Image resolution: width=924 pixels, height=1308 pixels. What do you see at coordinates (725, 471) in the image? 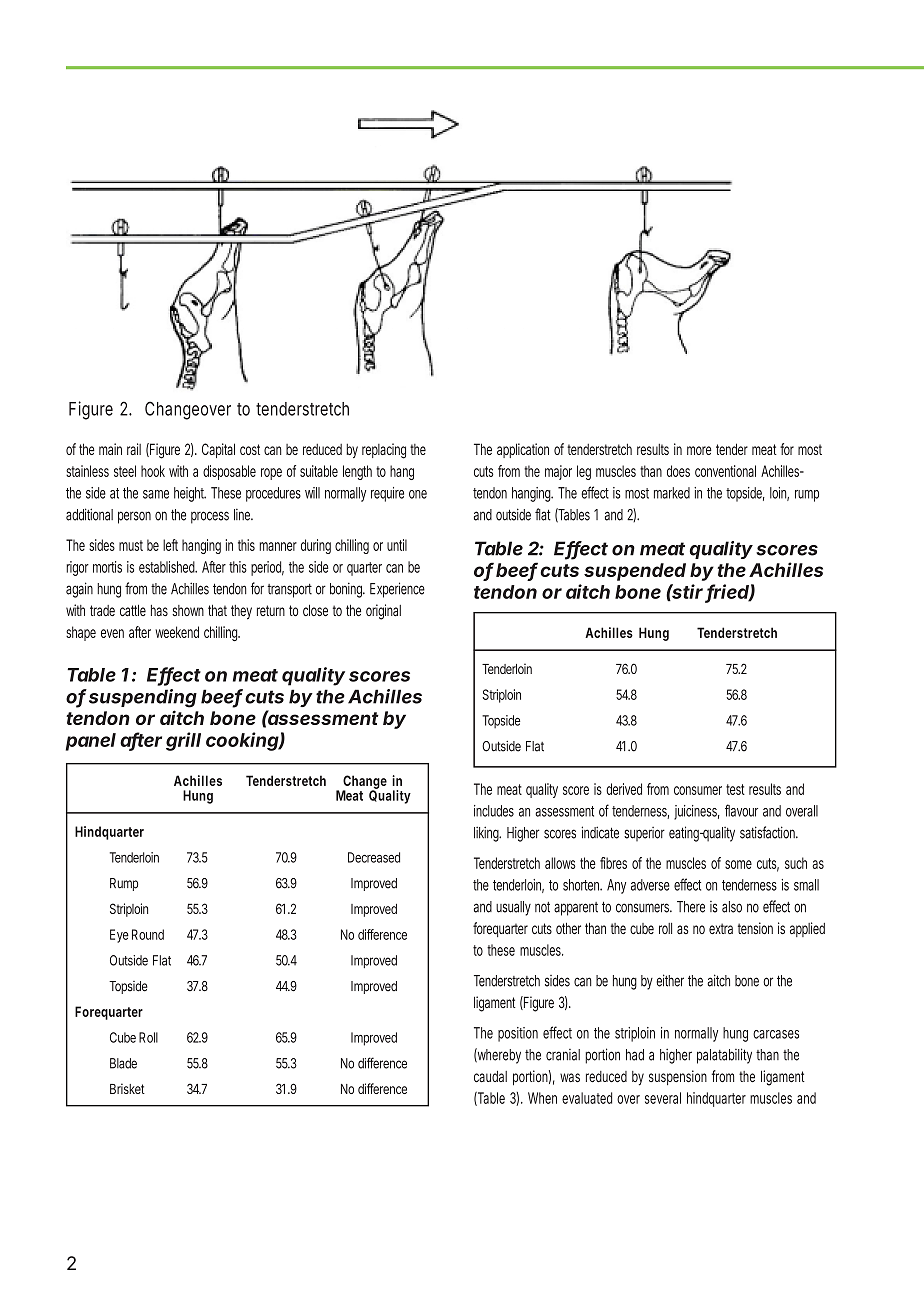
I see `conventional` at bounding box center [725, 471].
